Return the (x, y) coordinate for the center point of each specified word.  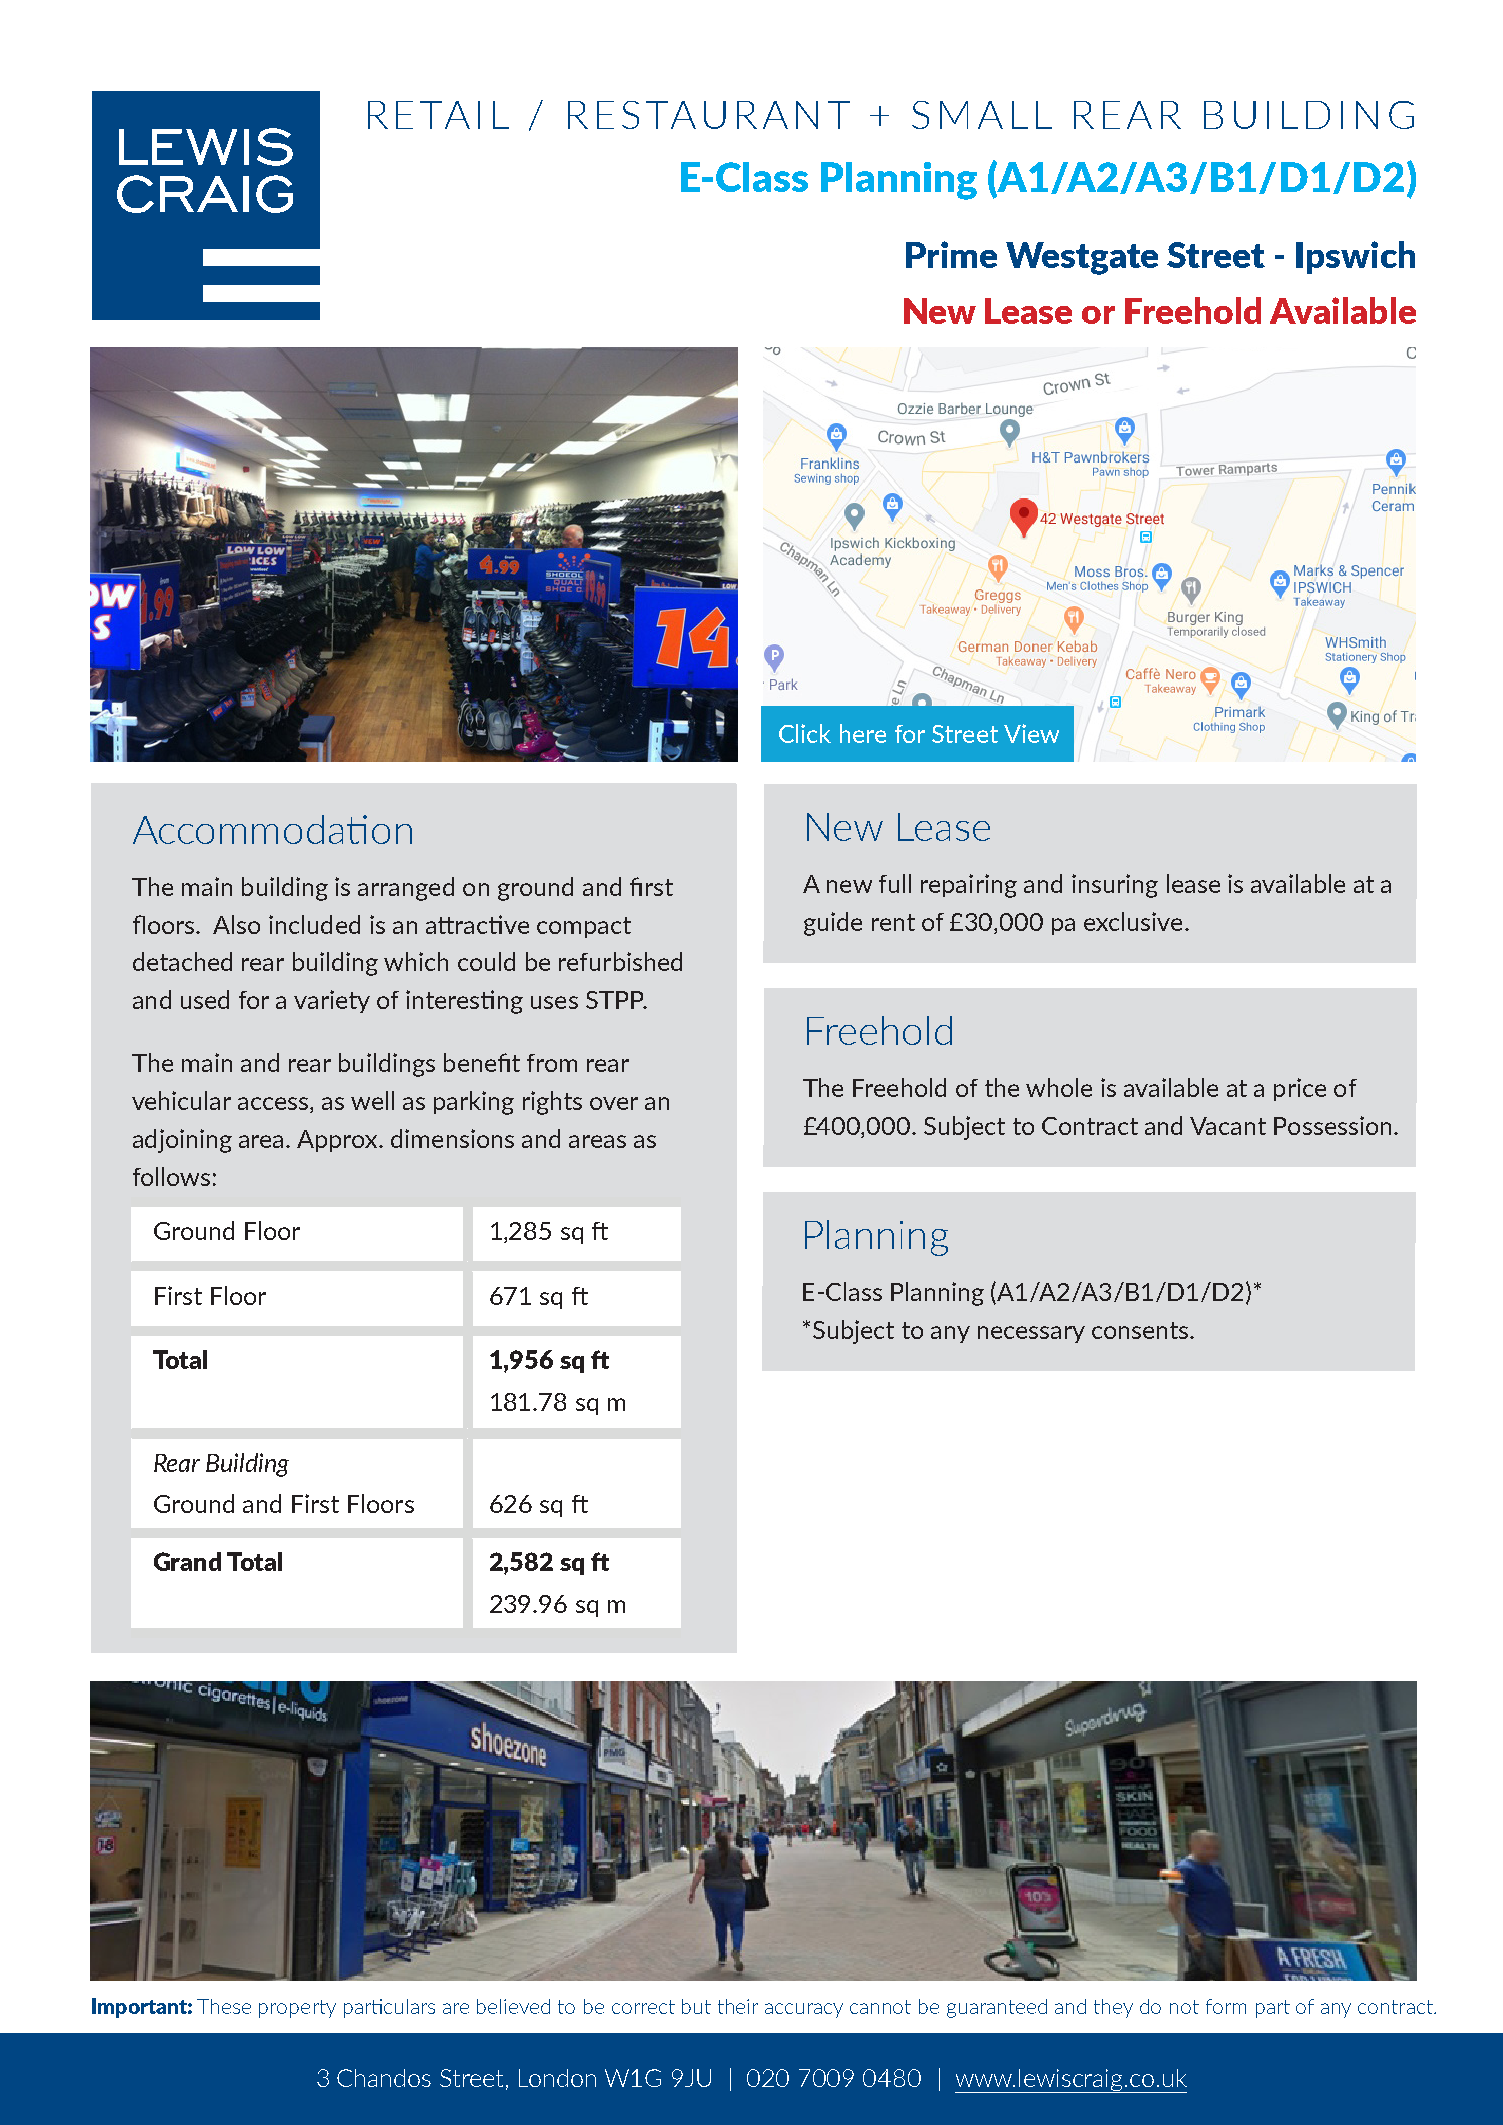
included (314, 924)
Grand (187, 1561)
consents (1141, 1330)
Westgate (1082, 258)
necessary (1031, 1334)
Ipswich (1355, 257)
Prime (951, 254)
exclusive (1133, 921)
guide (833, 924)
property (297, 2009)
